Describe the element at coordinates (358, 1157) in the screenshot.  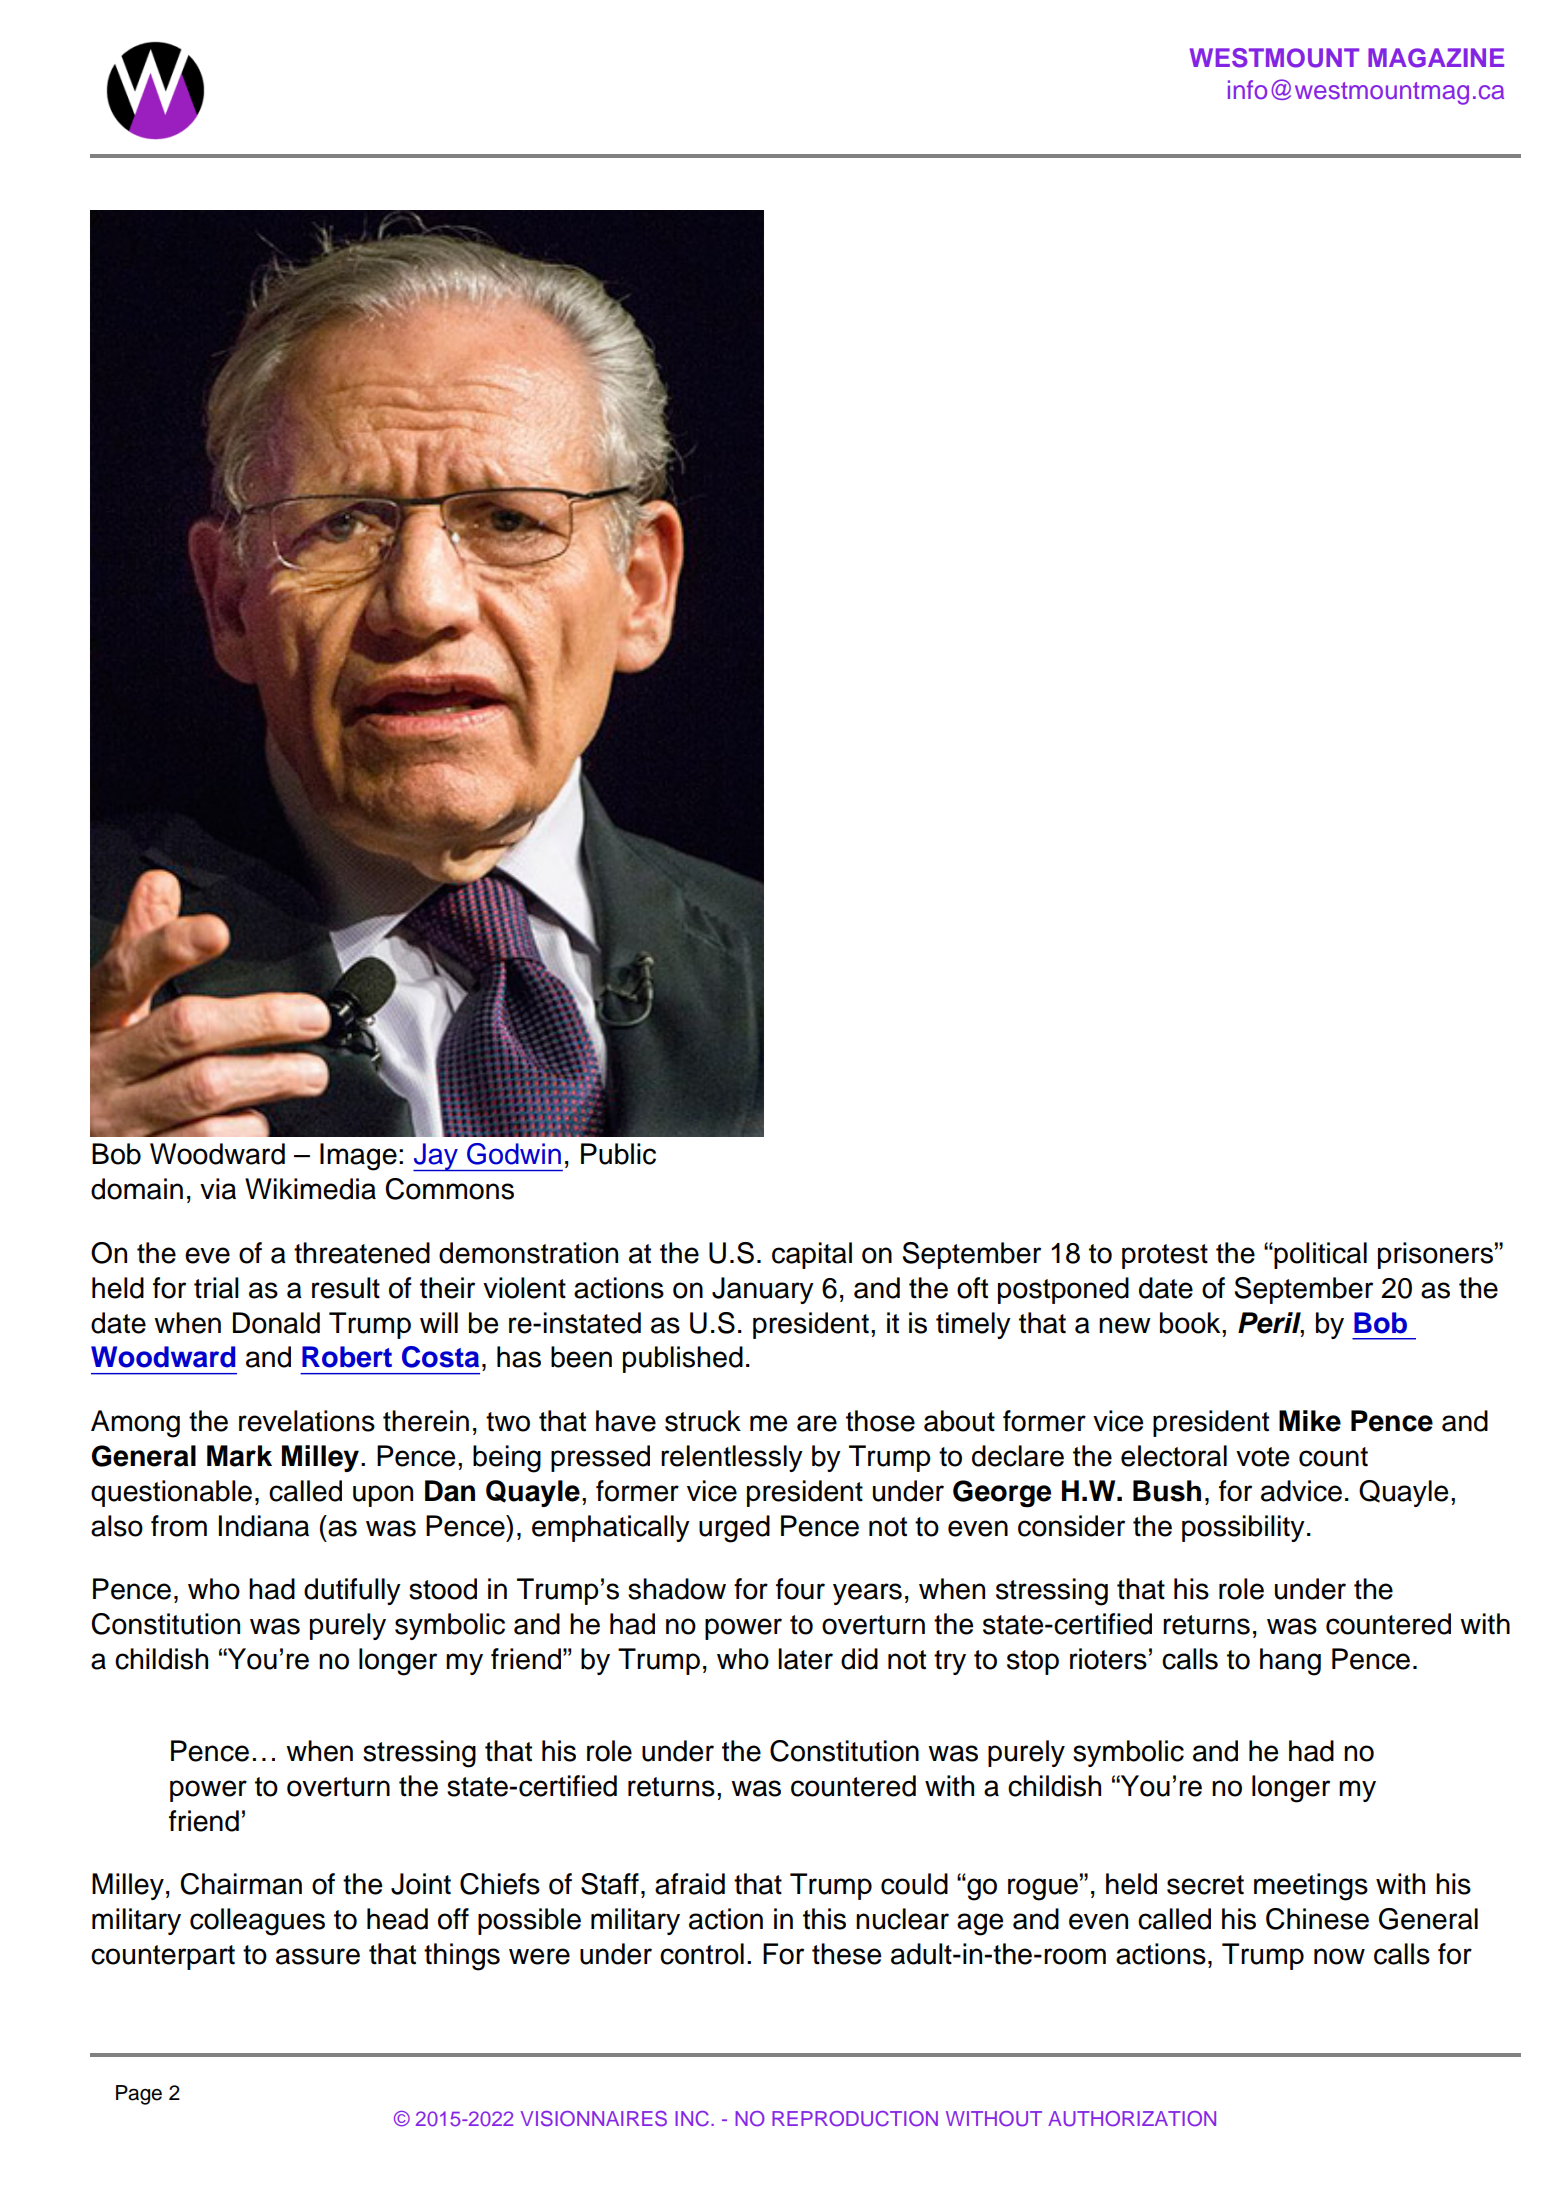
I see `Image` at that location.
